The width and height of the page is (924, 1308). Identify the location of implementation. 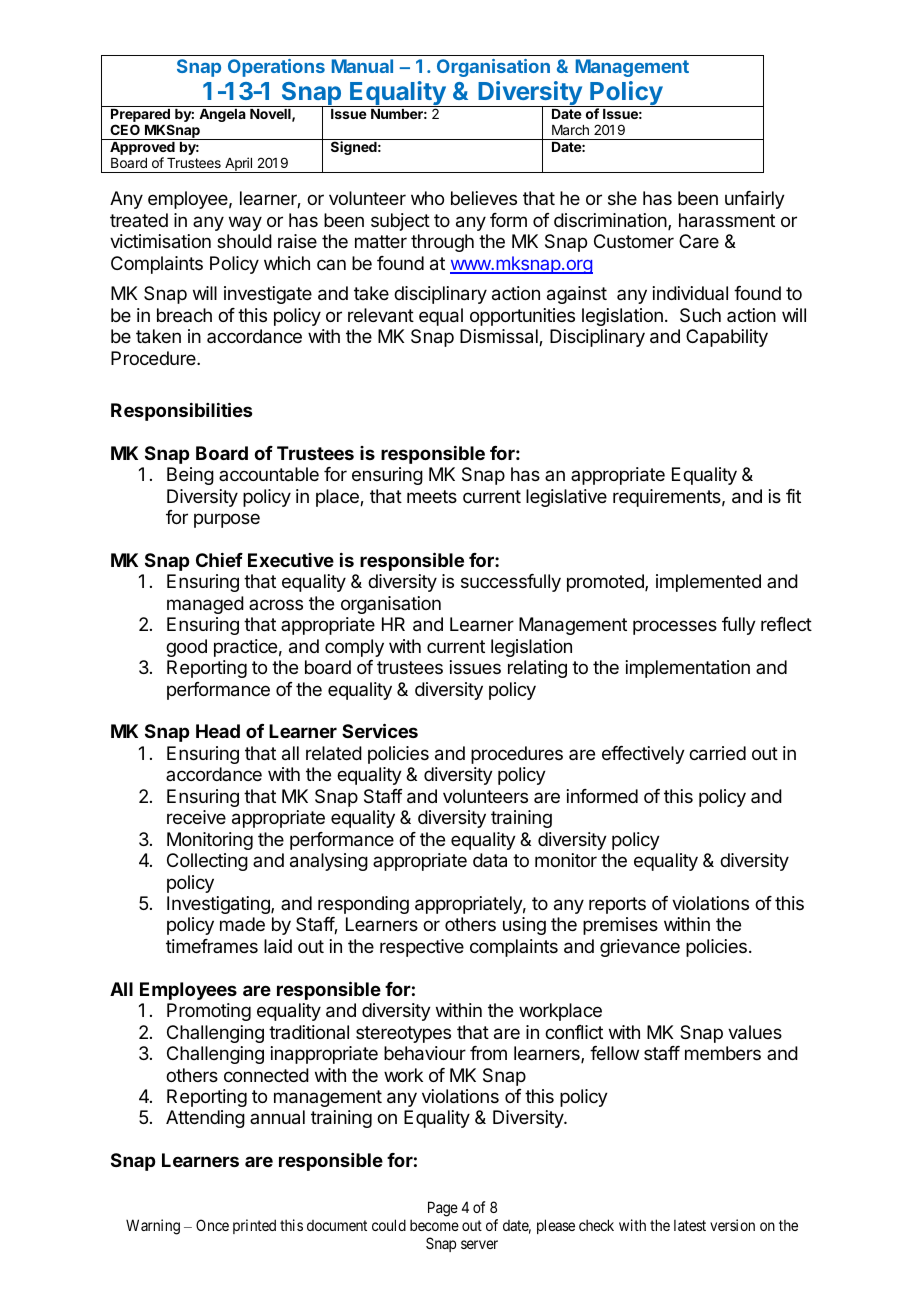
(688, 669).
